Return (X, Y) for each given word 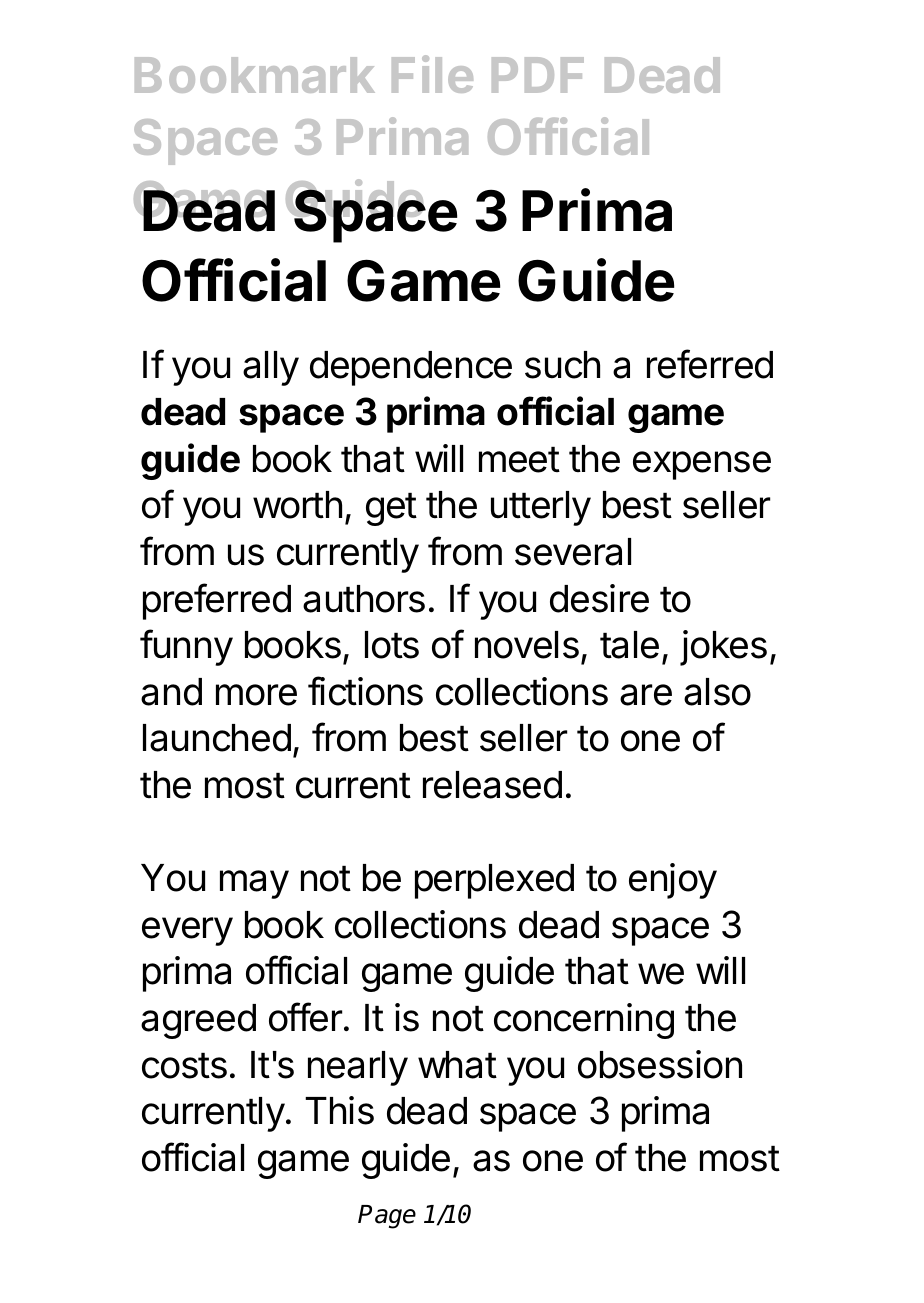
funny (186, 647)
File (432, 74)
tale (629, 645)
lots (392, 645)
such (562, 365)
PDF (538, 75)
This (339, 1110)
